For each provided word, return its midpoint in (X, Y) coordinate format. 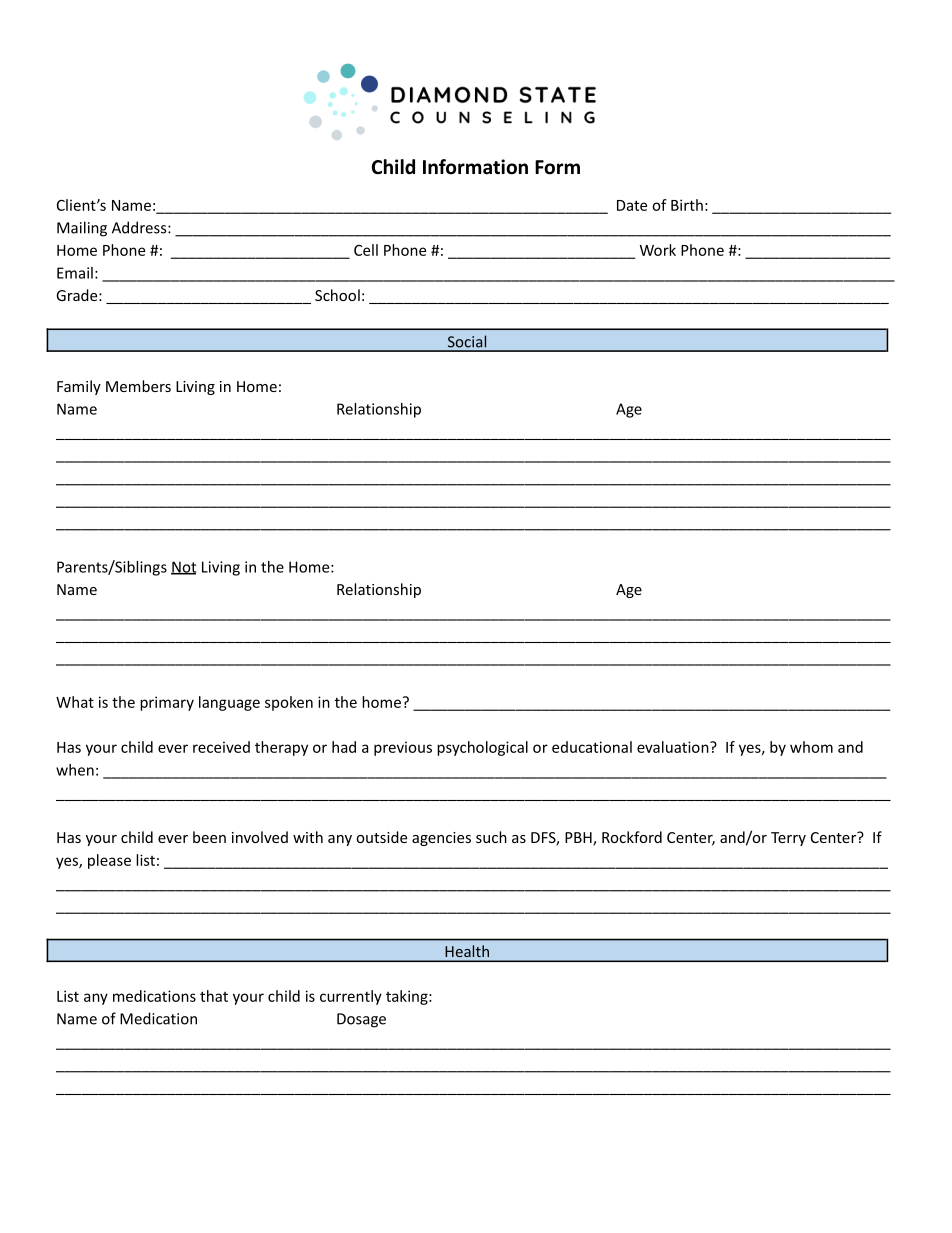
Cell (366, 250)
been (209, 837)
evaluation (674, 747)
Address (140, 227)
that (214, 996)
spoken (289, 703)
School (337, 295)
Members (138, 386)
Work (658, 250)
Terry (788, 839)
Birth (687, 205)
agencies (441, 839)
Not (183, 568)
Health (467, 951)
